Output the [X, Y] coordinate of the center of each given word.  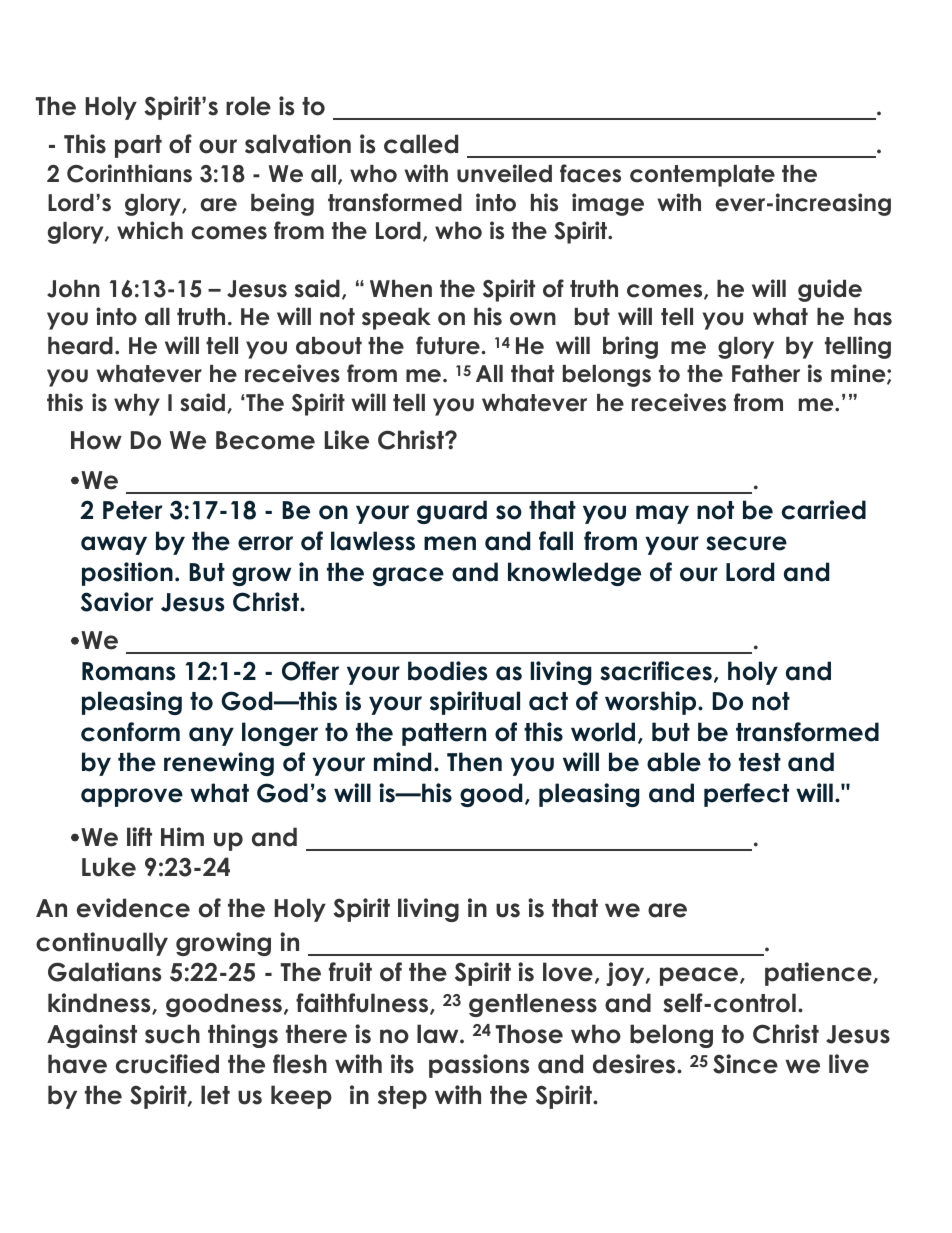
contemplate [702, 176]
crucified [167, 1064]
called [421, 144]
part [138, 146]
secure [746, 543]
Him [182, 836]
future [448, 345]
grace [408, 576]
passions [479, 1066]
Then [474, 762]
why [137, 405]
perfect [746, 795]
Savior [117, 602]
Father [766, 374]
